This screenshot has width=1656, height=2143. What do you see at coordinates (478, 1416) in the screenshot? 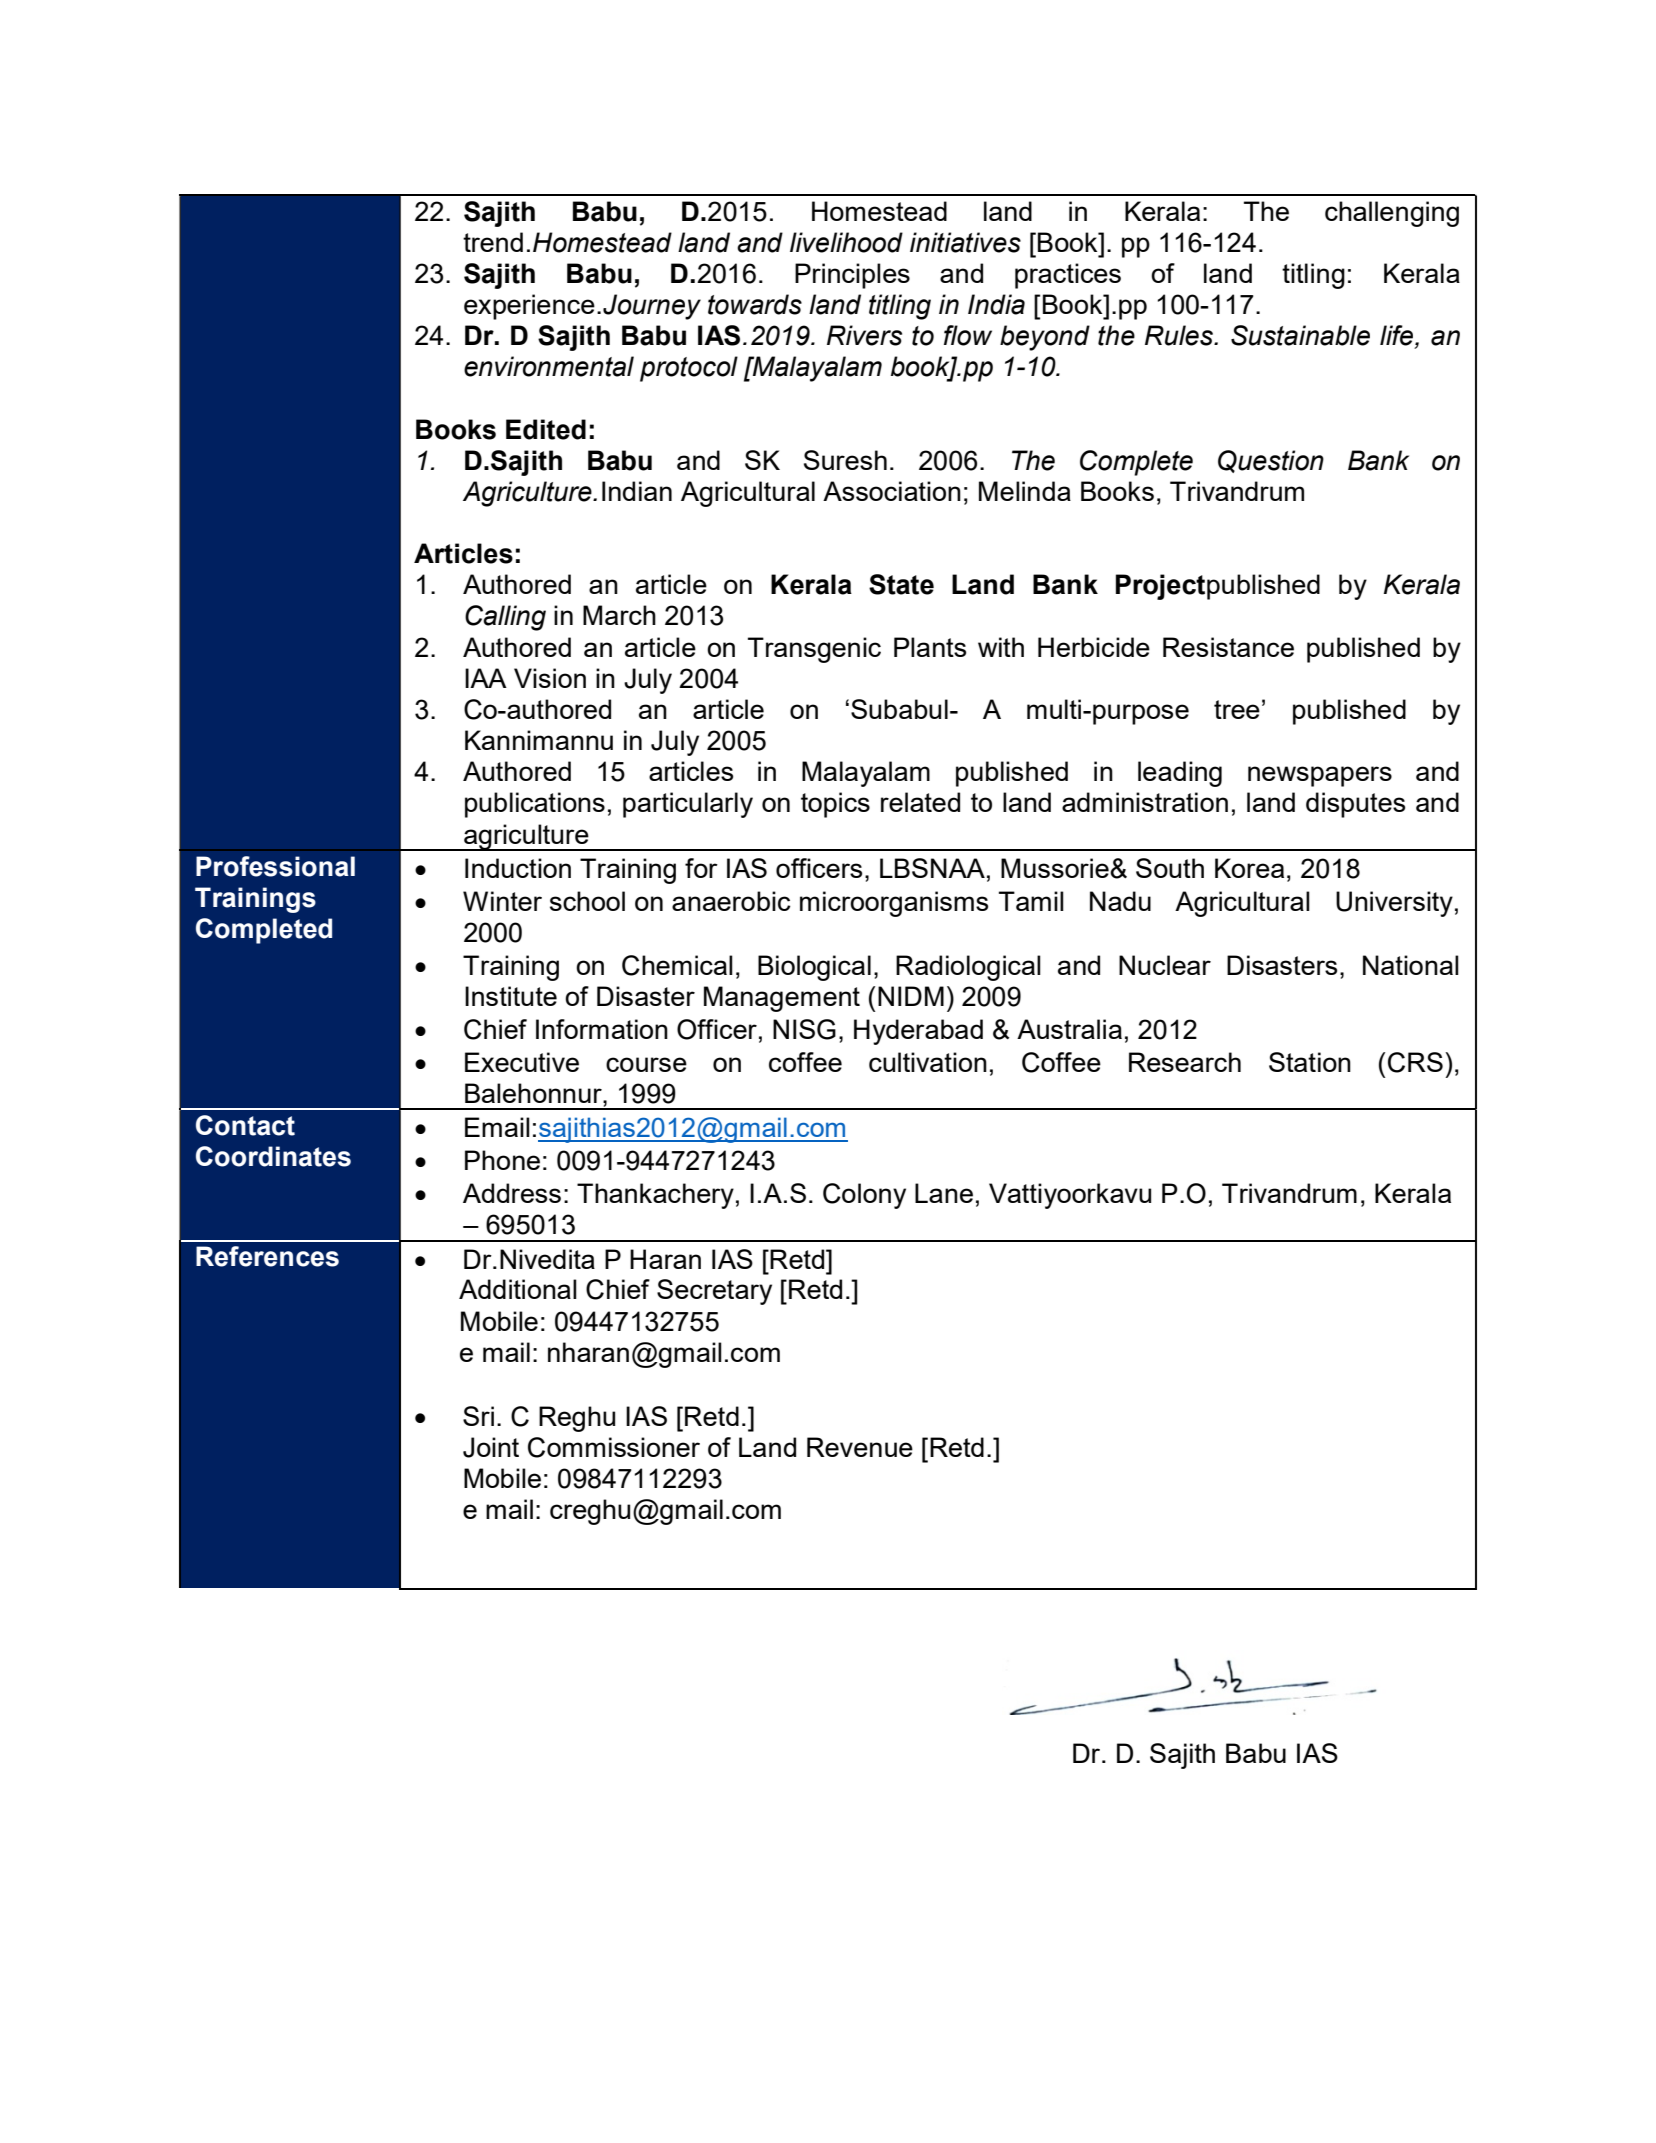
I see `Sri` at bounding box center [478, 1416].
